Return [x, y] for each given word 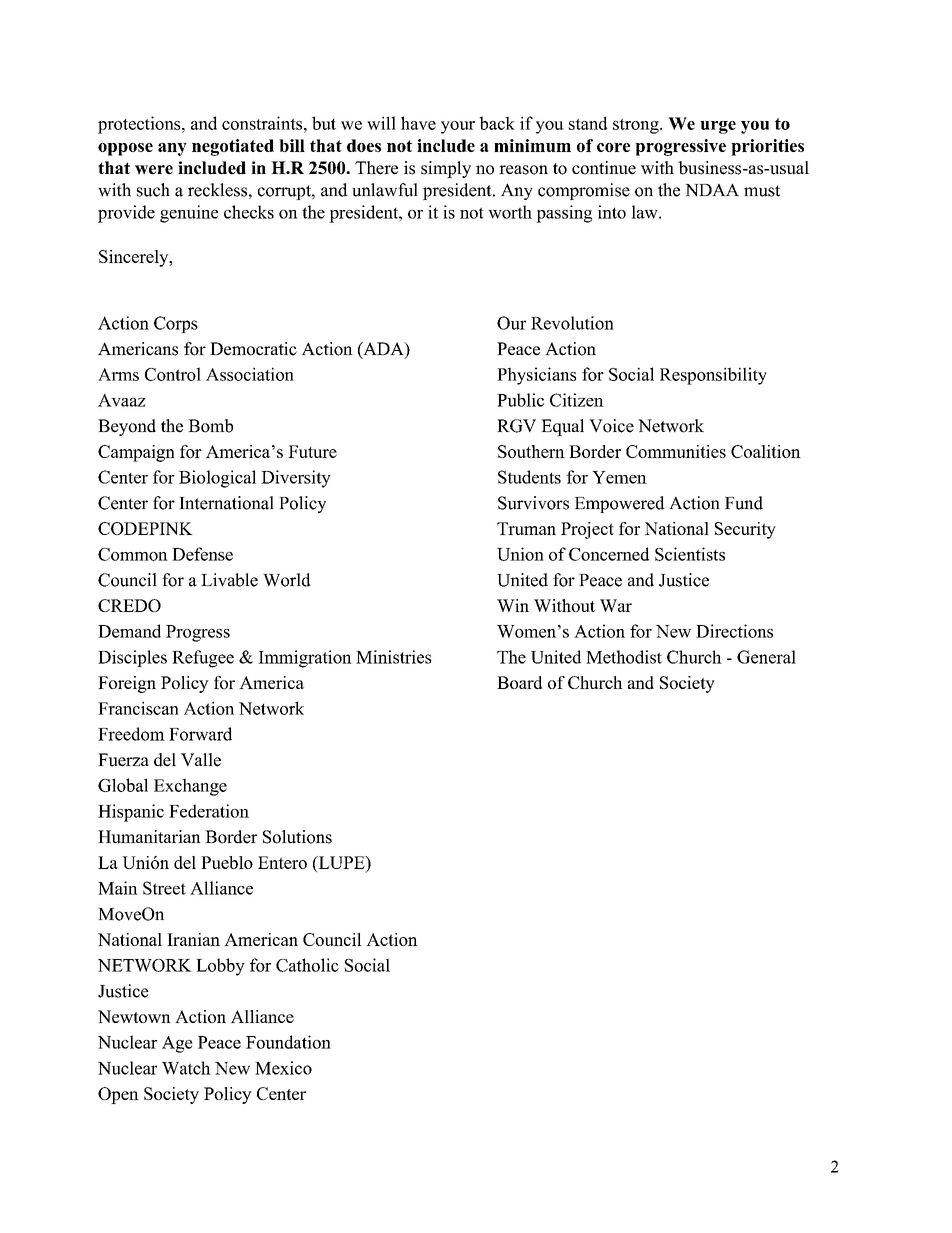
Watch [186, 1068]
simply [446, 169]
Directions [734, 631]
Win [513, 605]
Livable [229, 580]
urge [718, 127]
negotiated [233, 147]
